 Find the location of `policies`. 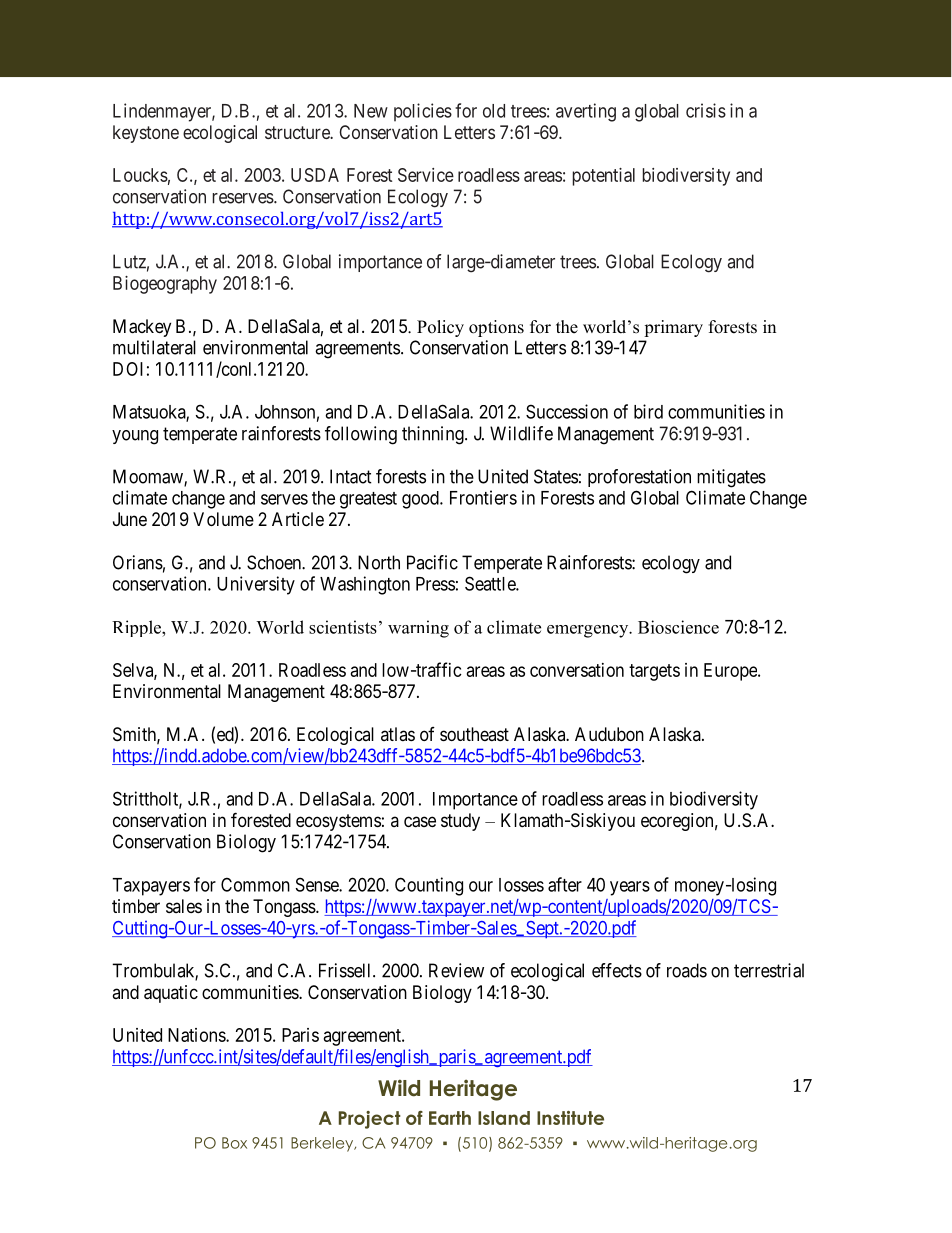

policies is located at coordinates (423, 112).
